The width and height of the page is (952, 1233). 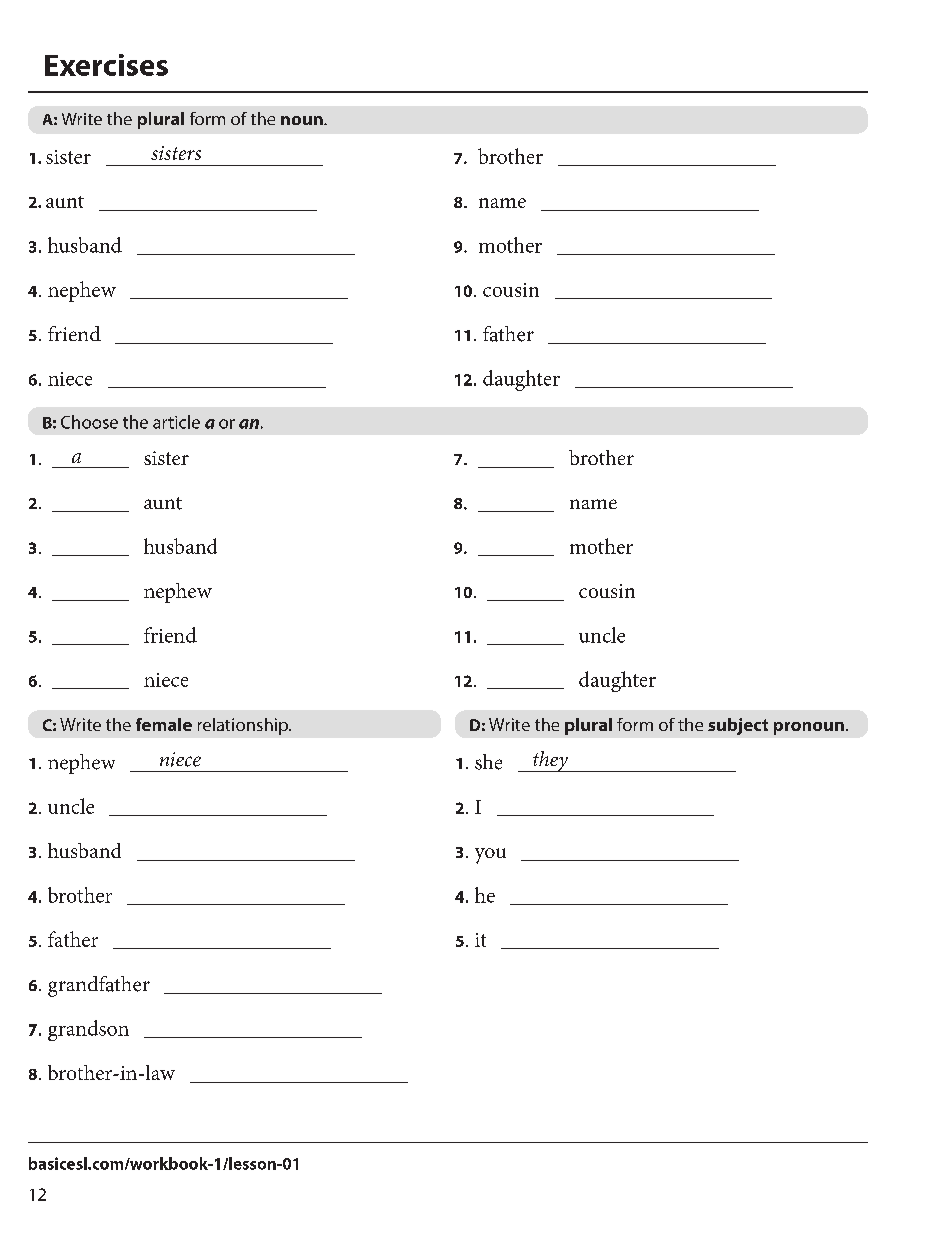 What do you see at coordinates (738, 726) in the page?
I see `subject` at bounding box center [738, 726].
